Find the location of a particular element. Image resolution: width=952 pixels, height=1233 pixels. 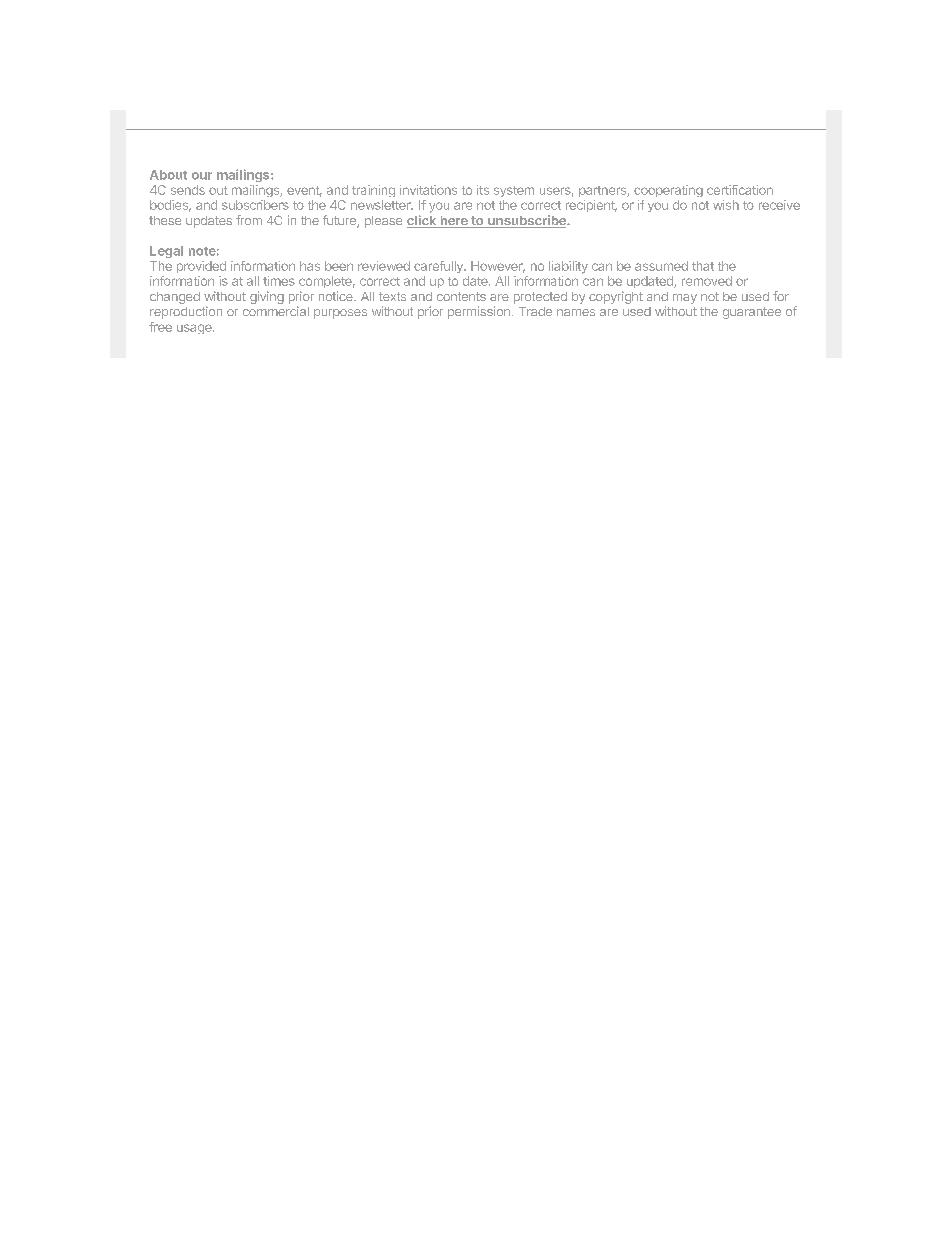

guarantee is located at coordinates (752, 313).
